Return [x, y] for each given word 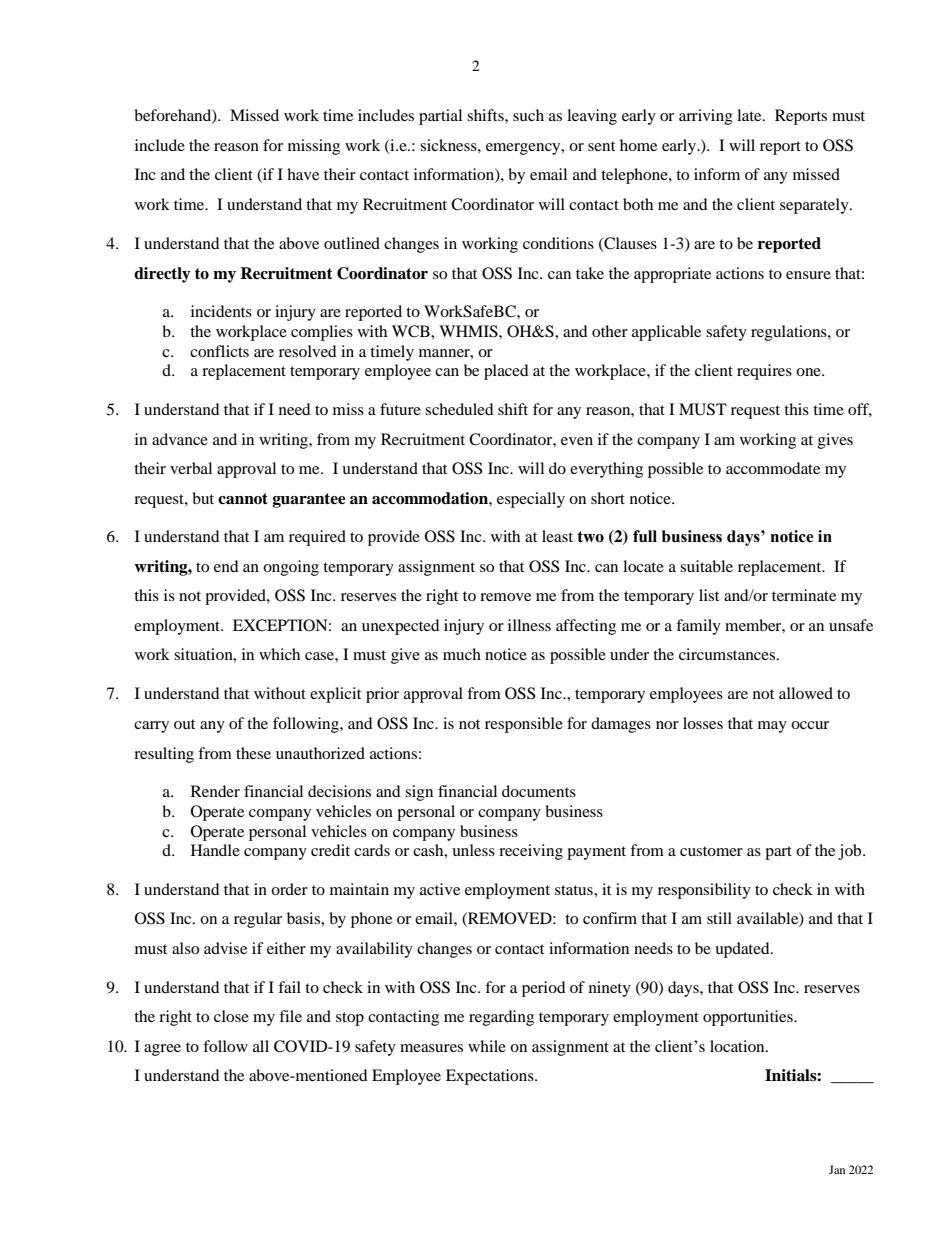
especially [531, 500]
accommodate [773, 468]
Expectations [491, 1077]
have [303, 174]
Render [215, 791]
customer [711, 851]
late [750, 115]
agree [162, 1050]
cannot [243, 499]
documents [539, 791]
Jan [837, 1169]
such [528, 115]
